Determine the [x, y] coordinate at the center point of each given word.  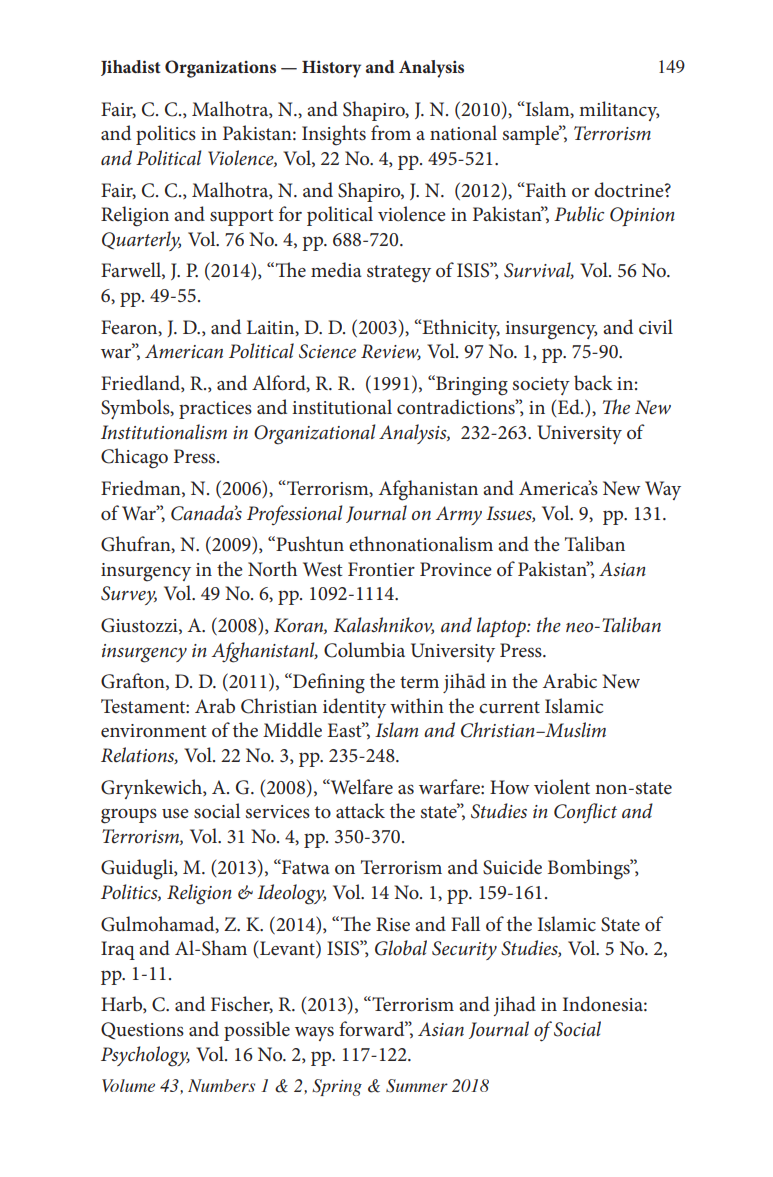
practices [215, 410]
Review [391, 352]
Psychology [145, 1056]
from [391, 133]
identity [354, 708]
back [593, 383]
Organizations [220, 69]
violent [562, 786]
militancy [619, 111]
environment [153, 731]
